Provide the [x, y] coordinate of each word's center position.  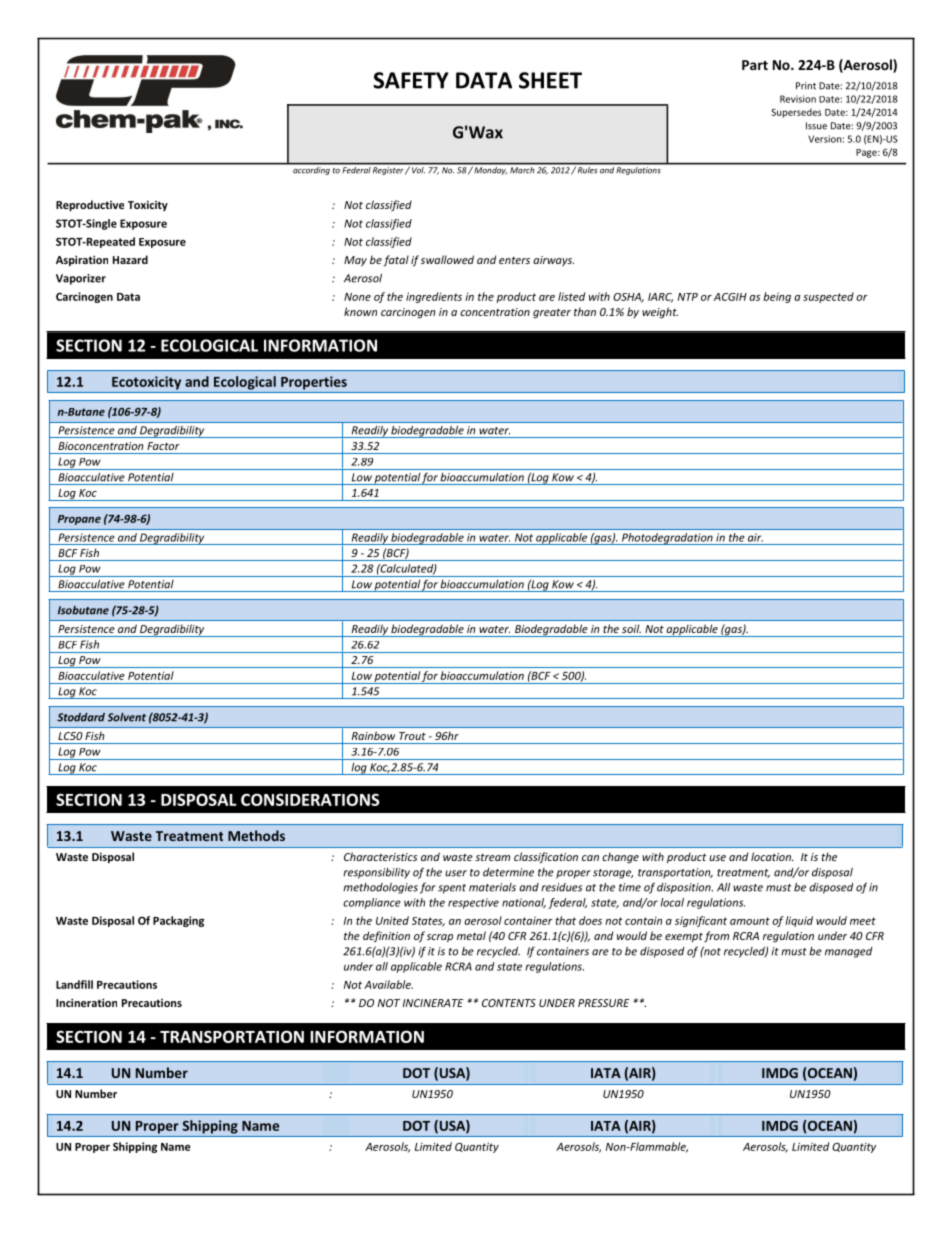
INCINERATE [433, 1003]
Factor [163, 446]
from [716, 936]
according [311, 169]
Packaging [178, 921]
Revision [798, 99]
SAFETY [411, 80]
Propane [79, 520]
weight [660, 312]
